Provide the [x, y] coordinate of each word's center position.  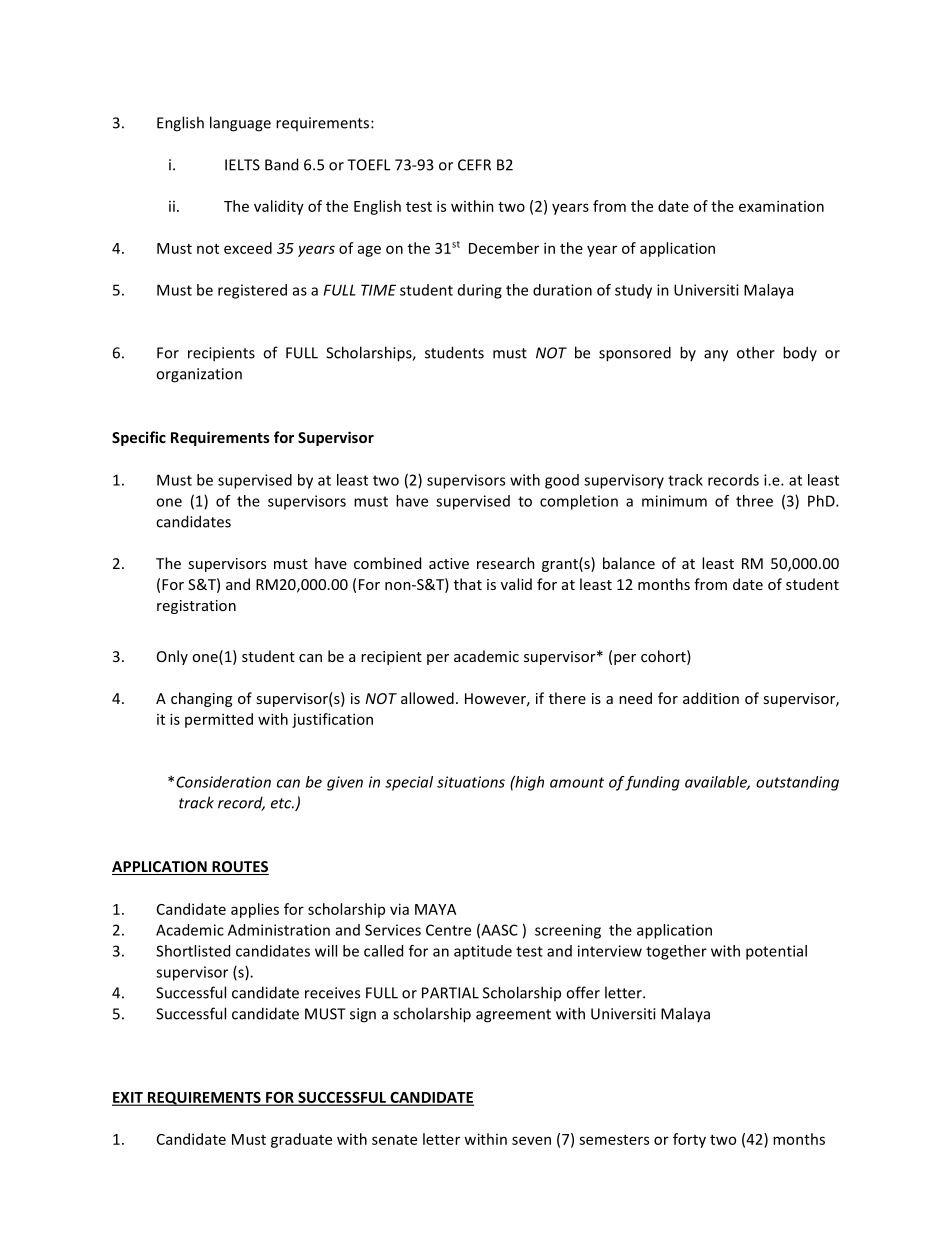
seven [531, 1140]
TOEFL [369, 165]
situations [471, 782]
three [754, 501]
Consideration [223, 782]
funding [652, 783]
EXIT [128, 1098]
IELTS [242, 165]
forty [689, 1140]
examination [781, 206]
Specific [139, 438]
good [562, 481]
